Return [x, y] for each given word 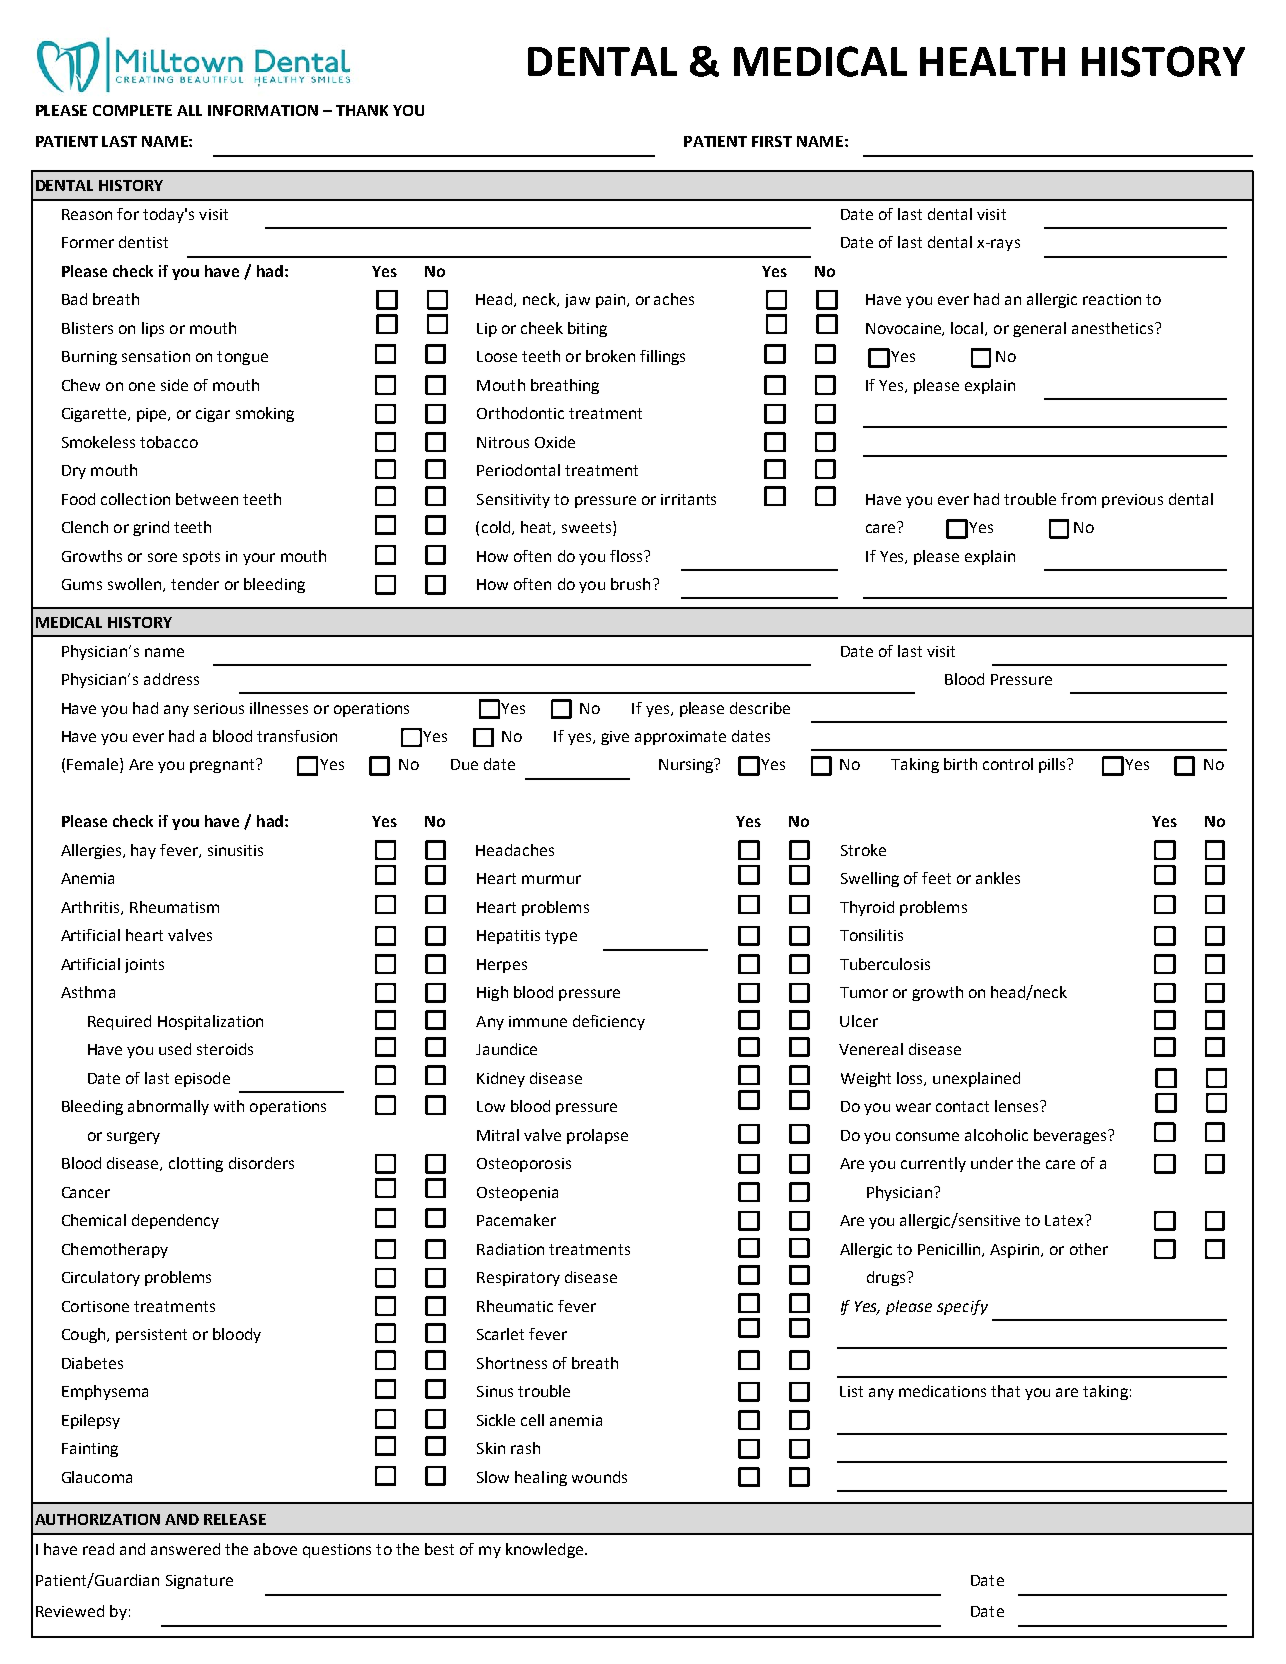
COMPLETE [132, 110]
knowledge [544, 1550]
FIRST [772, 141]
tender [195, 584]
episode [202, 1079]
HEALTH [992, 61]
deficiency [609, 1022]
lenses [1018, 1106]
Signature [199, 1582]
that [1005, 1391]
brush [630, 584]
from [1078, 499]
